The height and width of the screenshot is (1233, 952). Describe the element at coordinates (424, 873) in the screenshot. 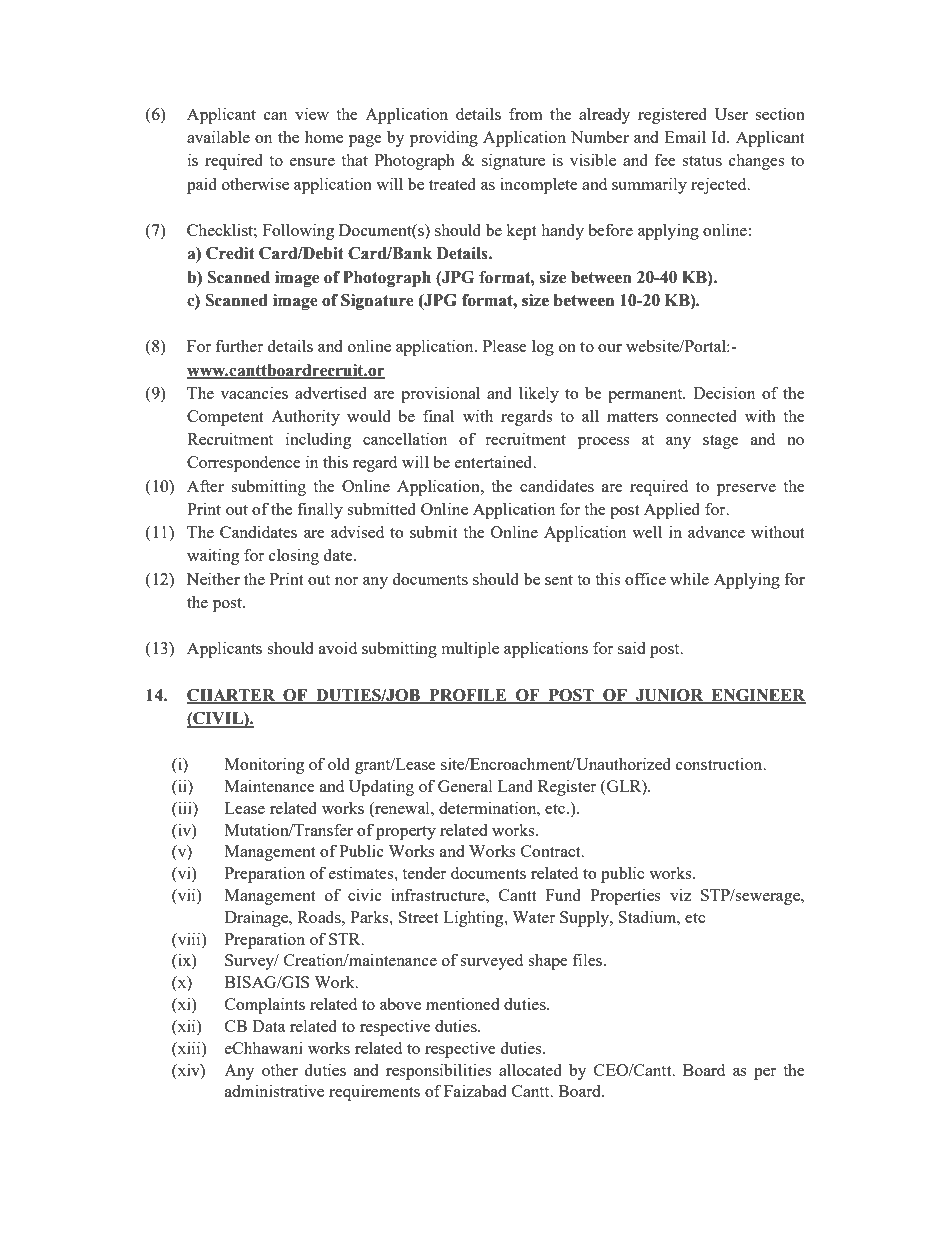

I see `tender` at that location.
